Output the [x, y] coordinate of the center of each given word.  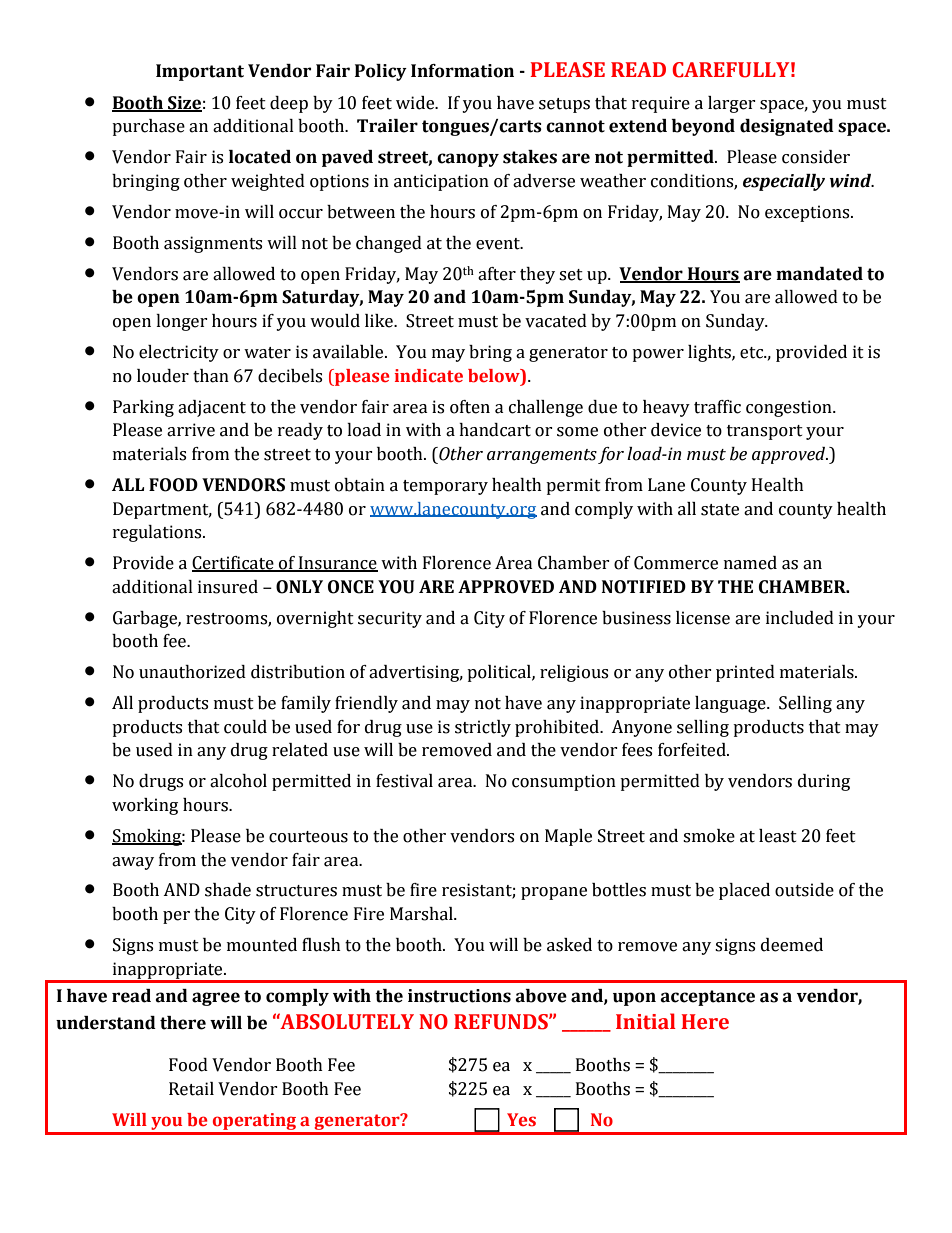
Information [462, 71]
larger [732, 104]
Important [200, 72]
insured [228, 587]
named [750, 563]
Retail [191, 1089]
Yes [521, 1120]
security [390, 619]
